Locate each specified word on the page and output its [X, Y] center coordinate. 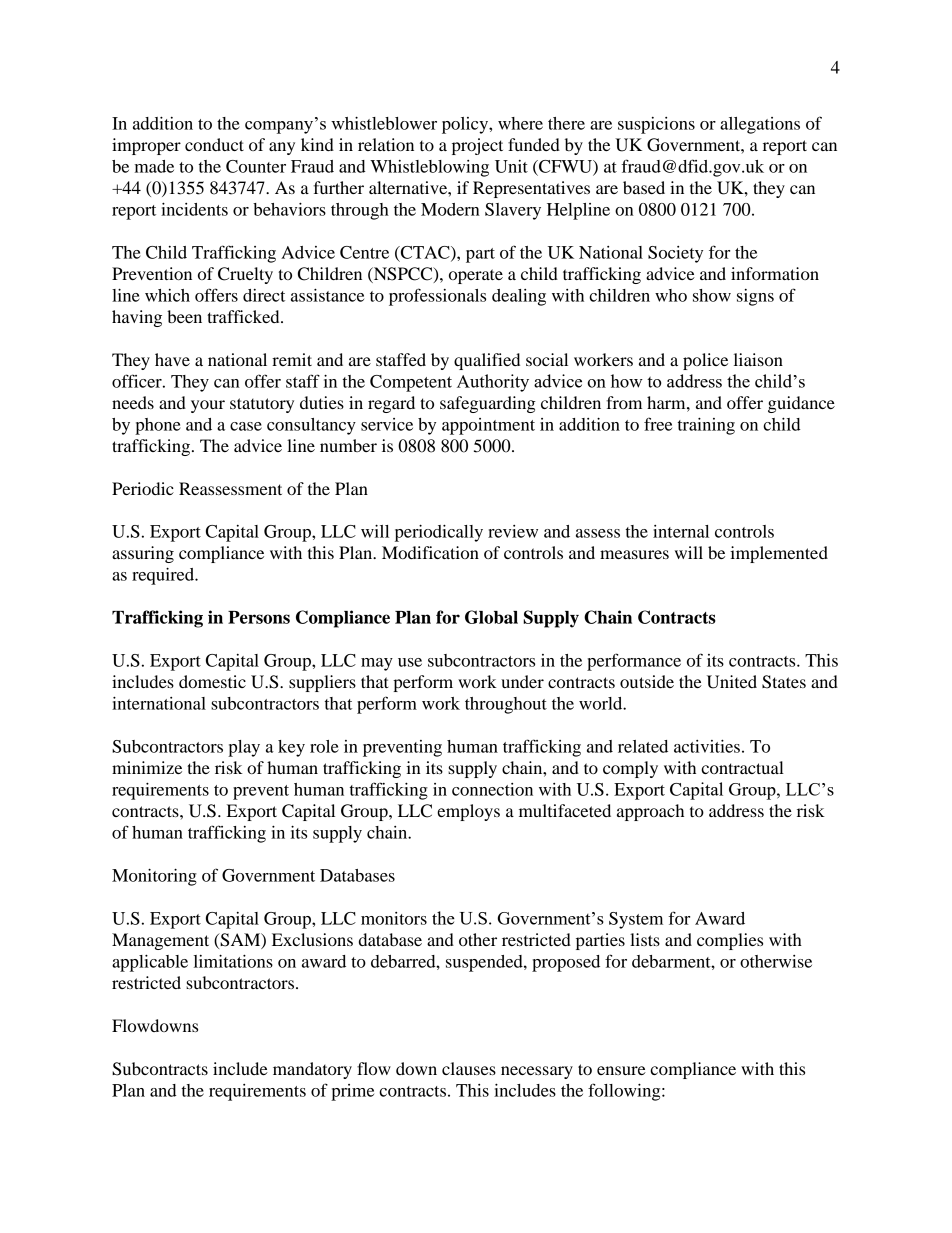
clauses [469, 1068]
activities [707, 746]
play [244, 748]
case [246, 426]
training [706, 426]
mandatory [312, 1070]
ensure [621, 1070]
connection [492, 789]
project [477, 146]
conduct [214, 144]
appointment [488, 426]
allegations [760, 125]
